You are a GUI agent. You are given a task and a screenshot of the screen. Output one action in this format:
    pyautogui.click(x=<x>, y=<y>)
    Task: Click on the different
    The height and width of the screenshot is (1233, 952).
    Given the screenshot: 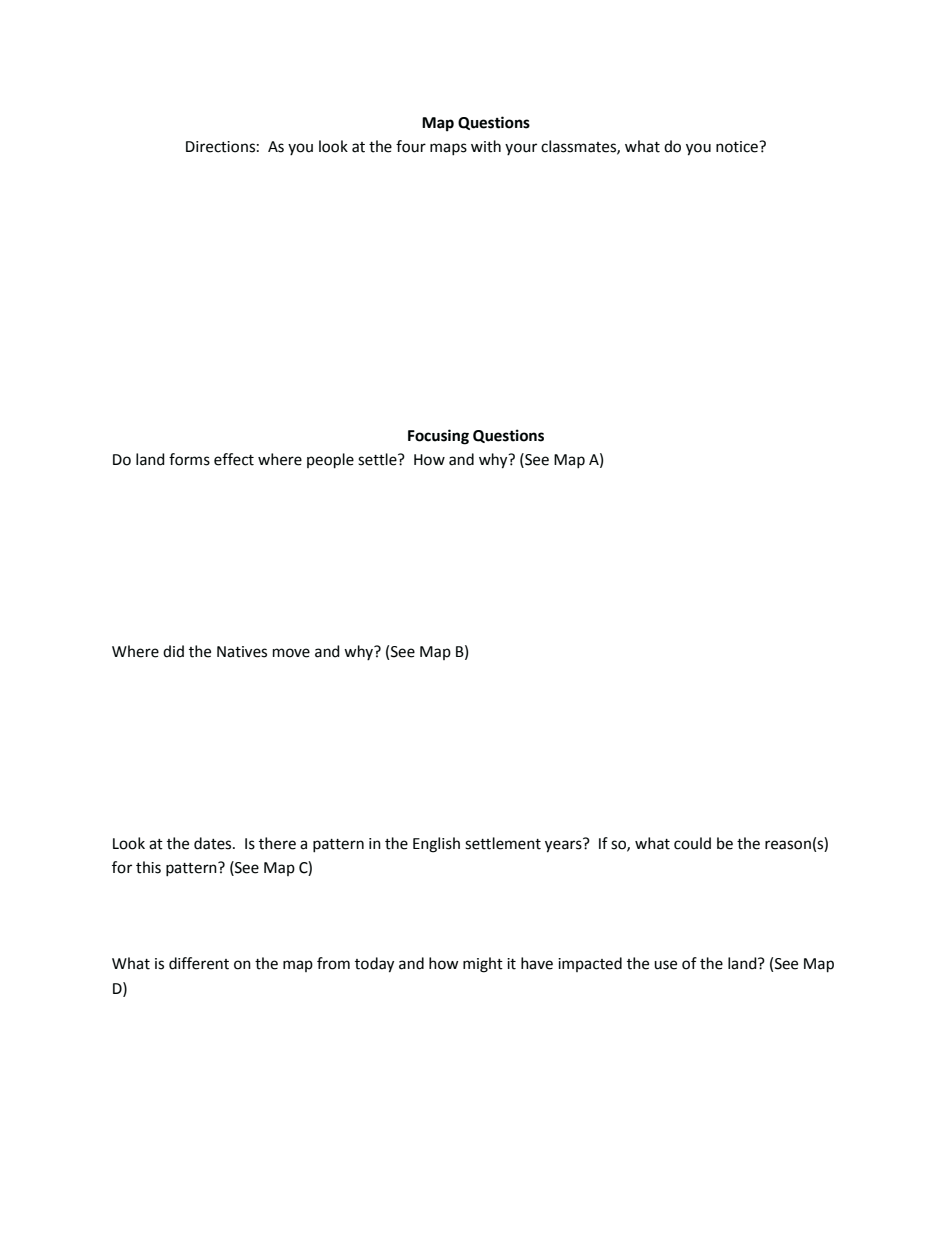 What is the action you would take?
    pyautogui.click(x=199, y=963)
